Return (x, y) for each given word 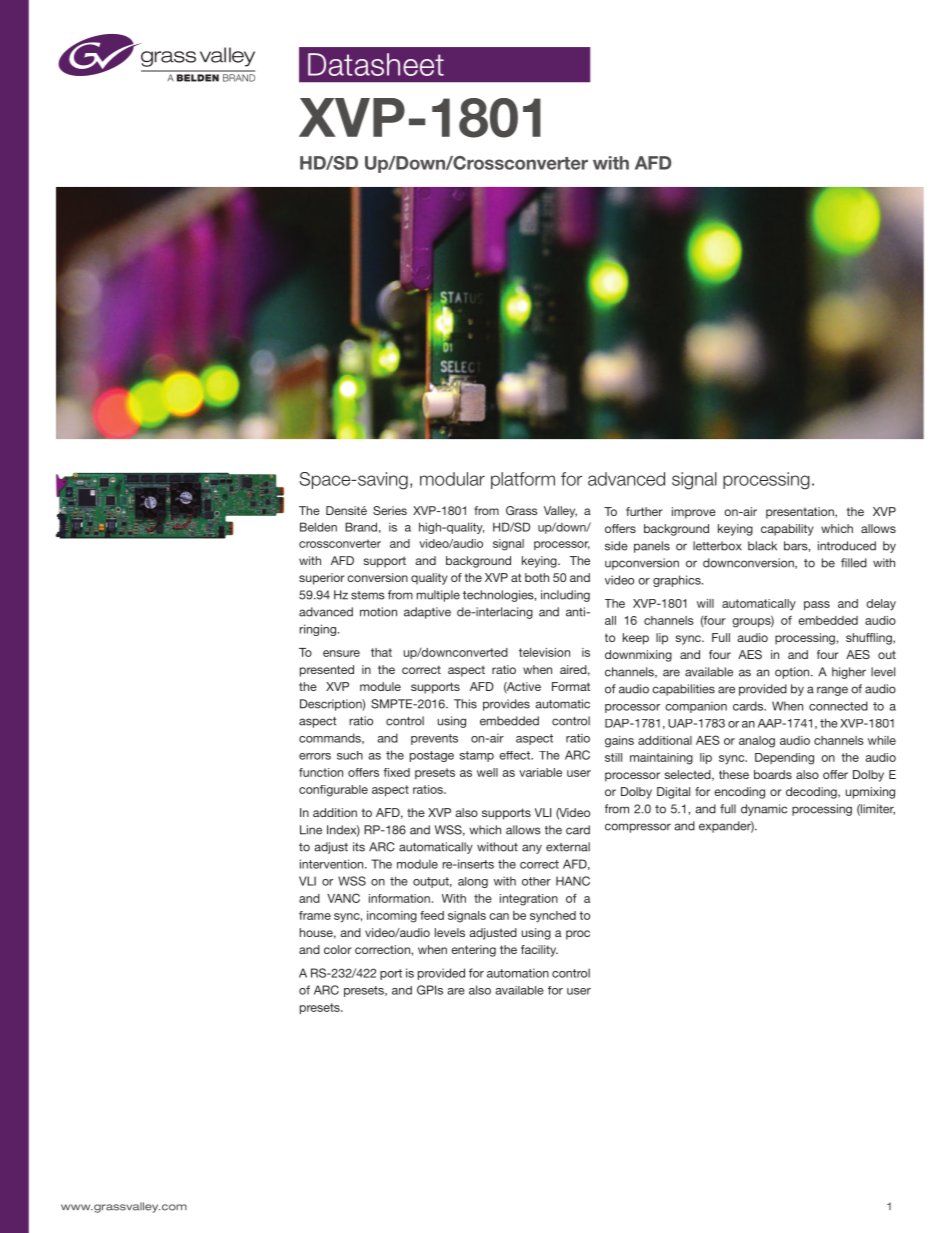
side (616, 546)
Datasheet (376, 64)
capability (787, 530)
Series (390, 510)
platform (523, 480)
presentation (801, 513)
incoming (392, 917)
